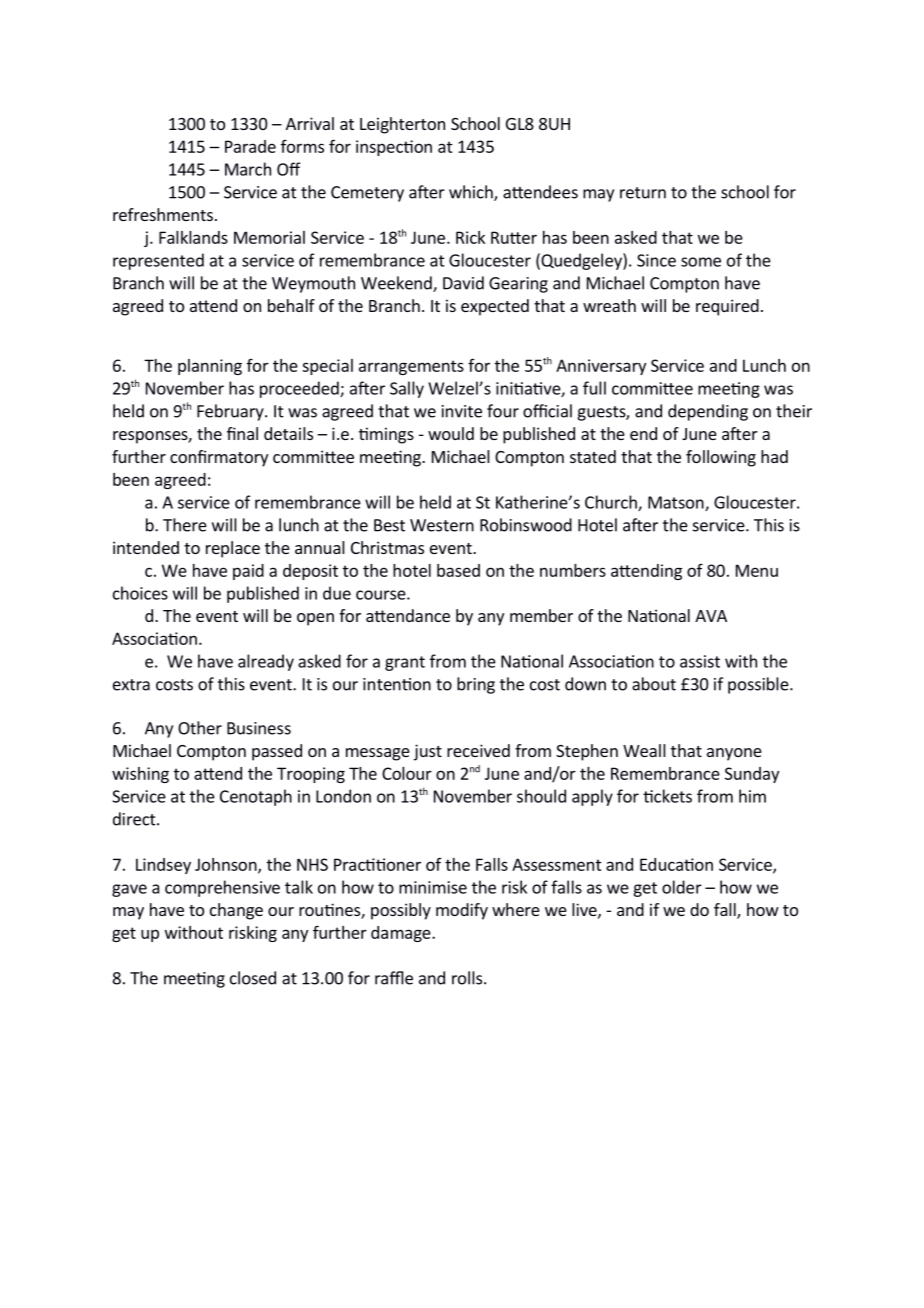  I want to click on following, so click(721, 458).
